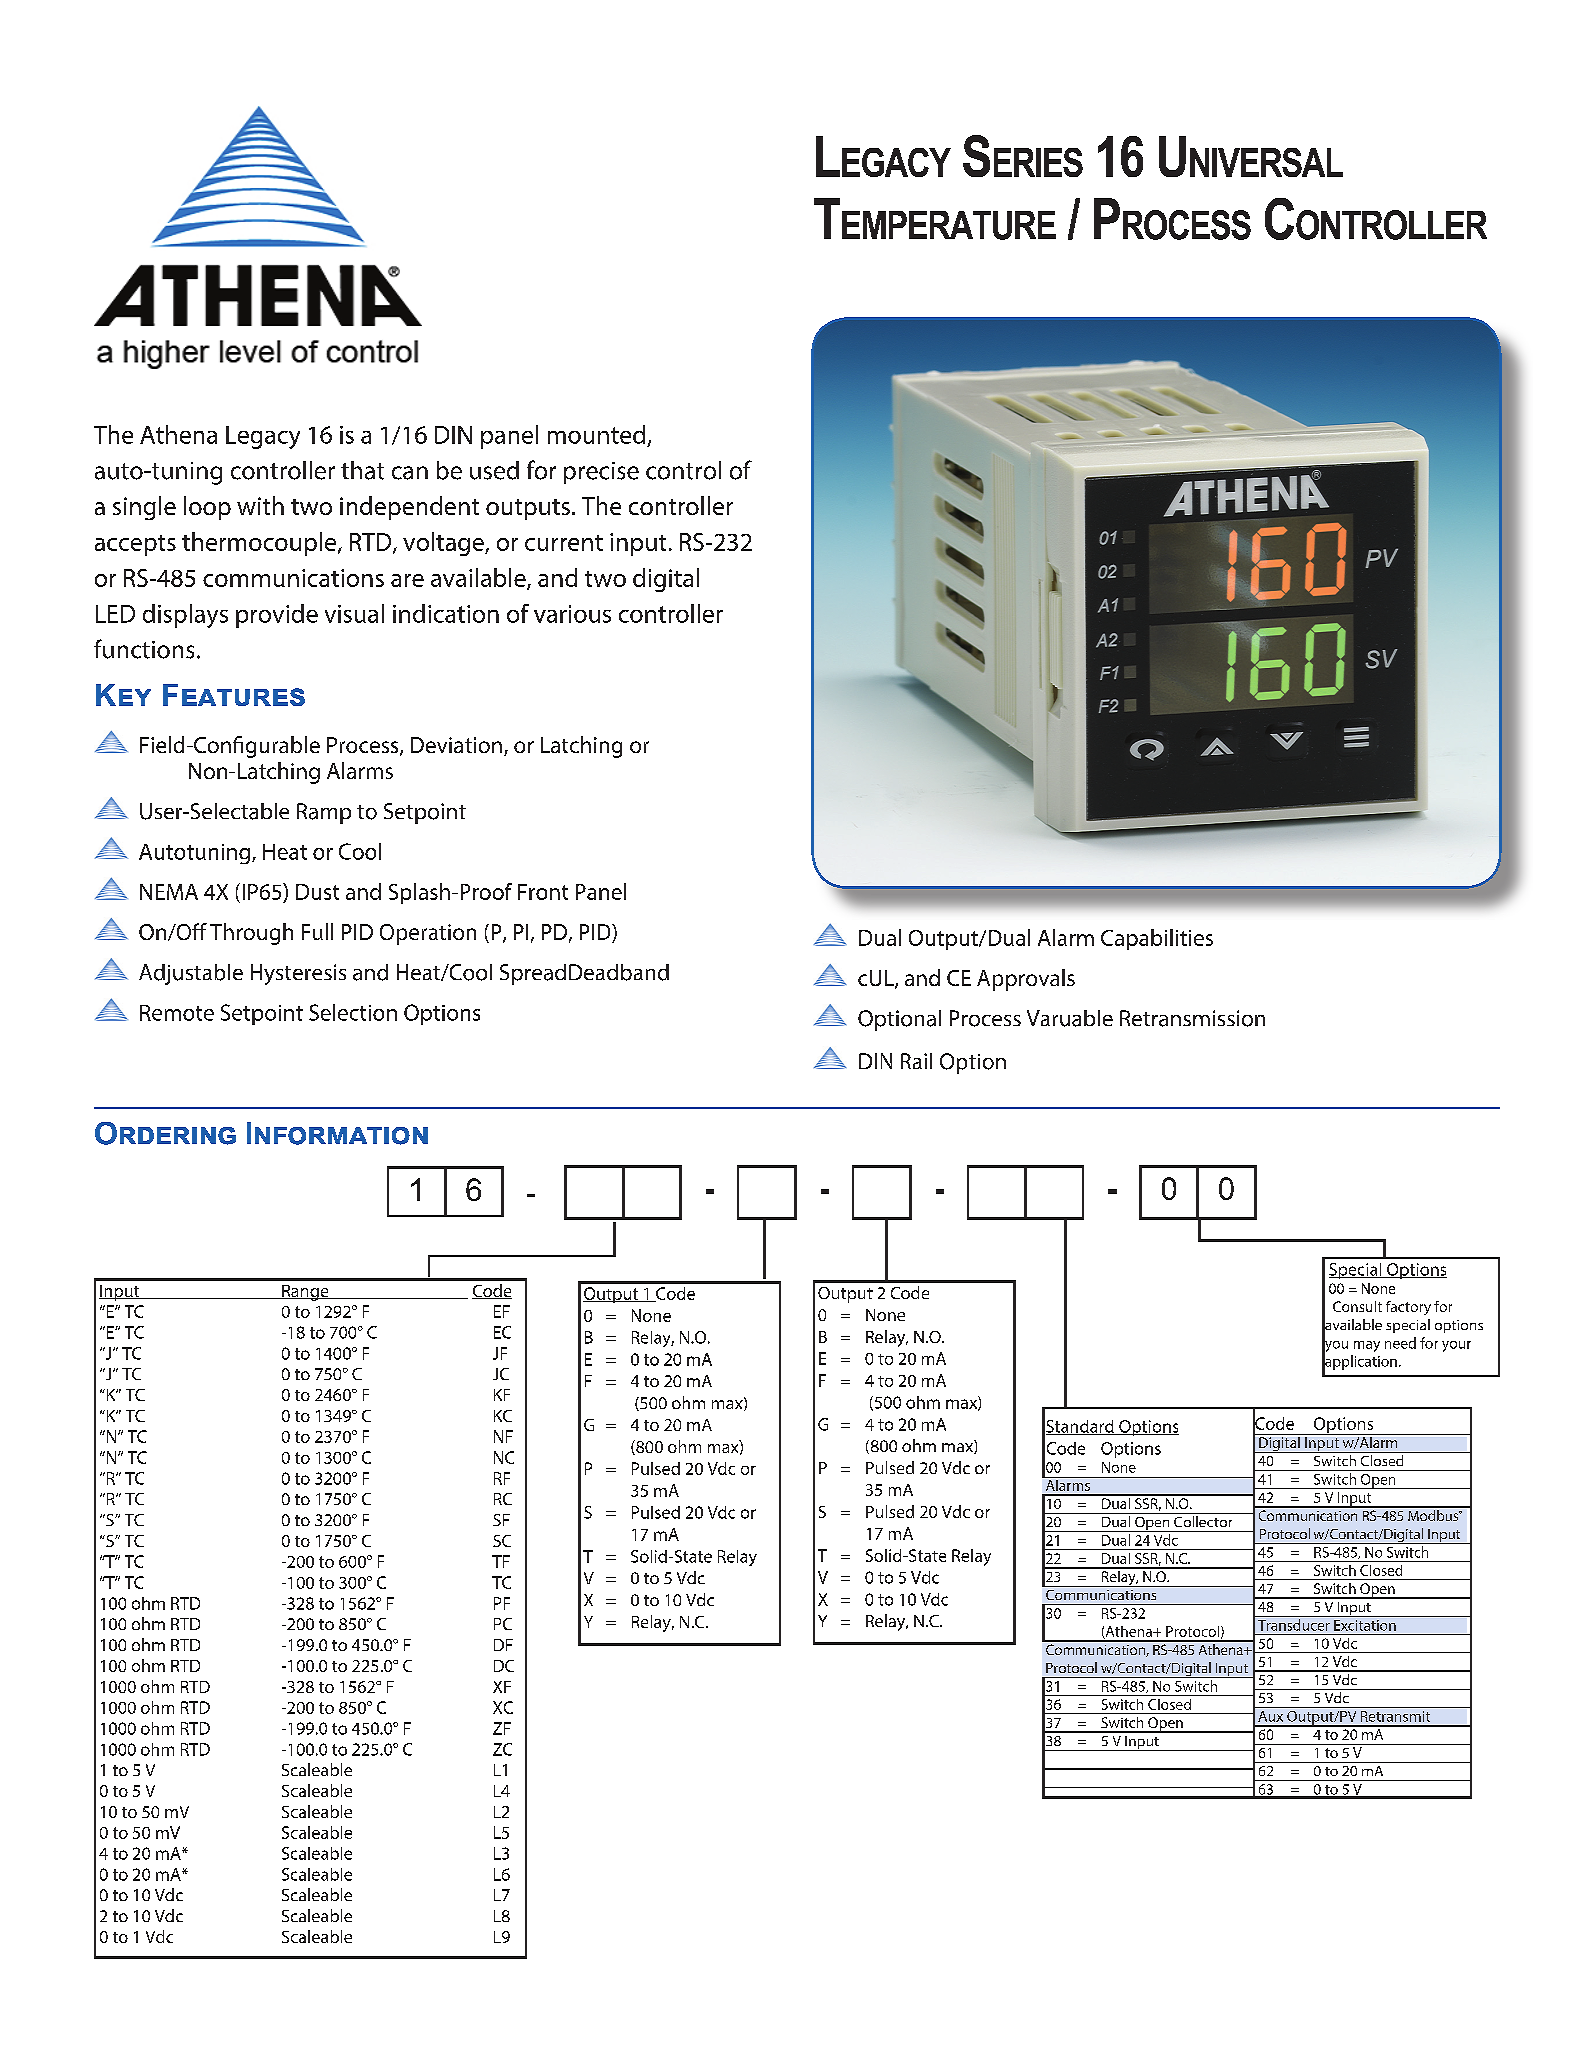  I want to click on Consult, so click(1357, 1306).
